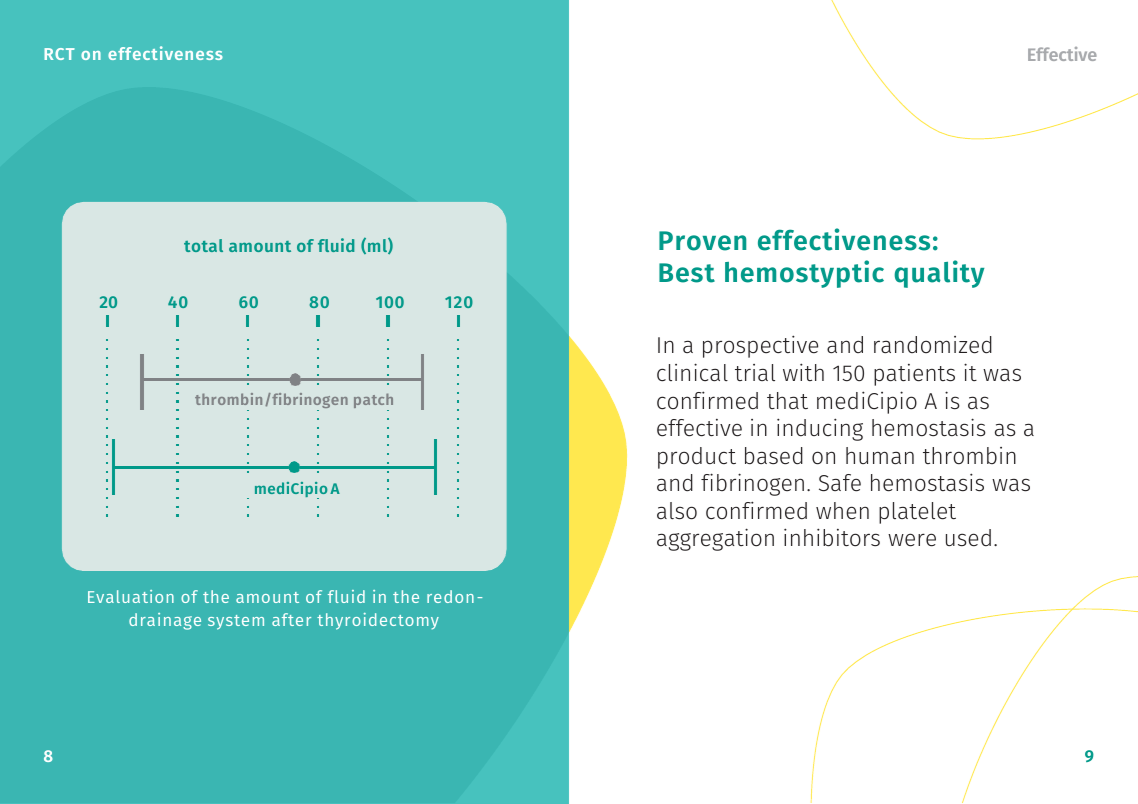  What do you see at coordinates (131, 596) in the screenshot?
I see `Evaluation` at bounding box center [131, 596].
